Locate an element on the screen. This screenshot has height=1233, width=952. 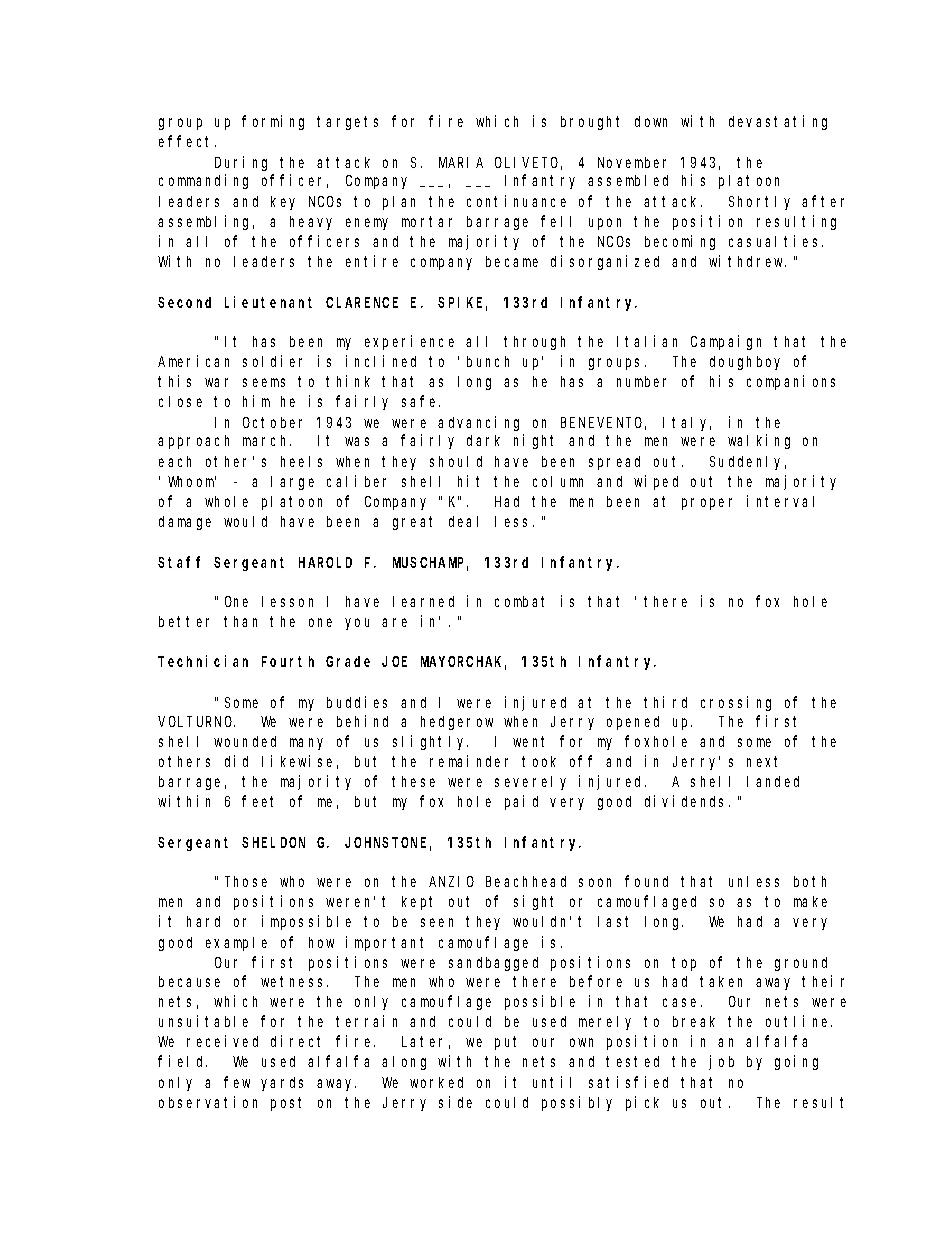
dark is located at coordinates (483, 440).
